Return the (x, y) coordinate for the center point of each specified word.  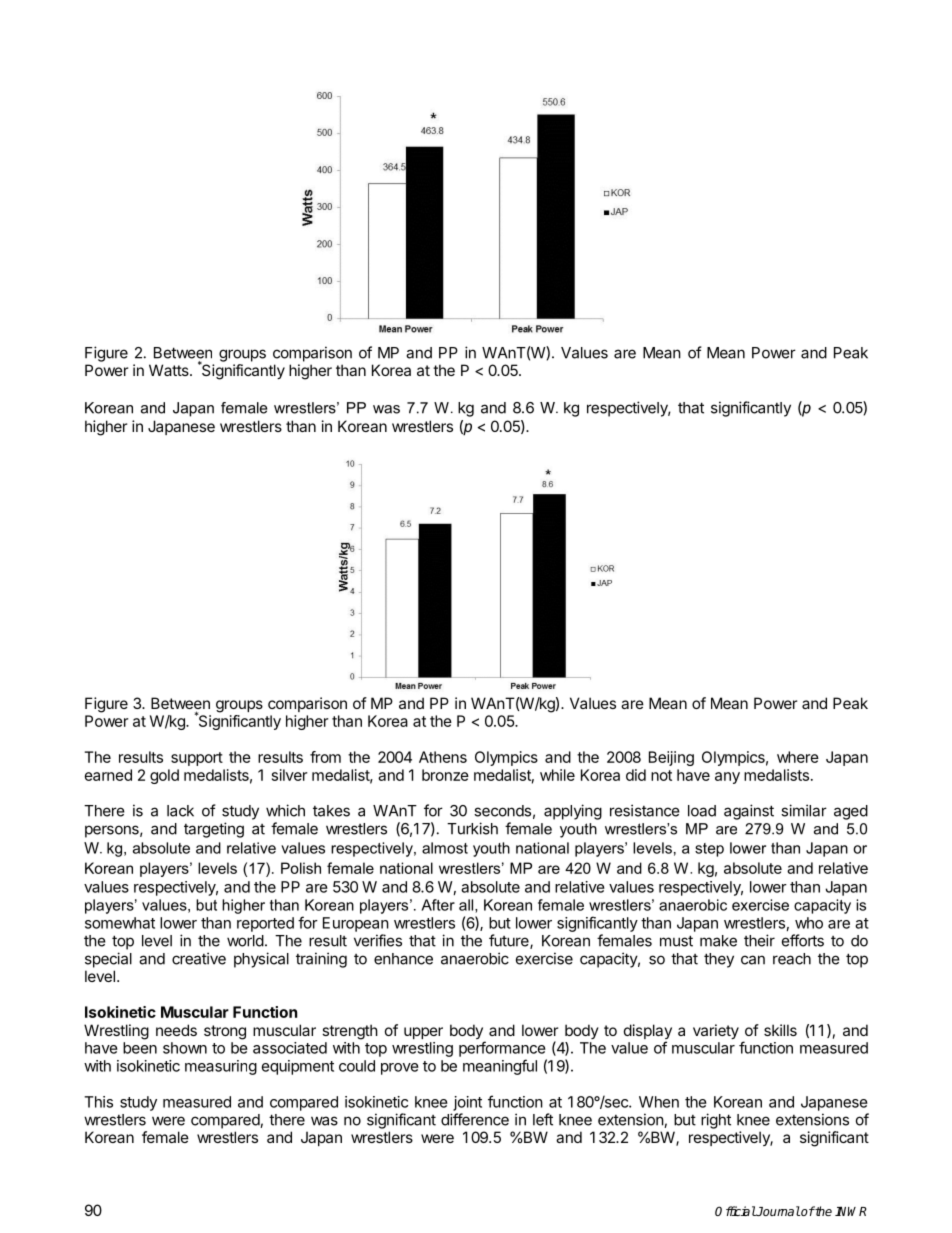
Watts (170, 370)
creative (199, 958)
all (467, 906)
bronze (445, 775)
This (98, 1102)
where (798, 757)
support (197, 759)
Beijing (671, 758)
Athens (443, 757)
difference (475, 1119)
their (759, 940)
